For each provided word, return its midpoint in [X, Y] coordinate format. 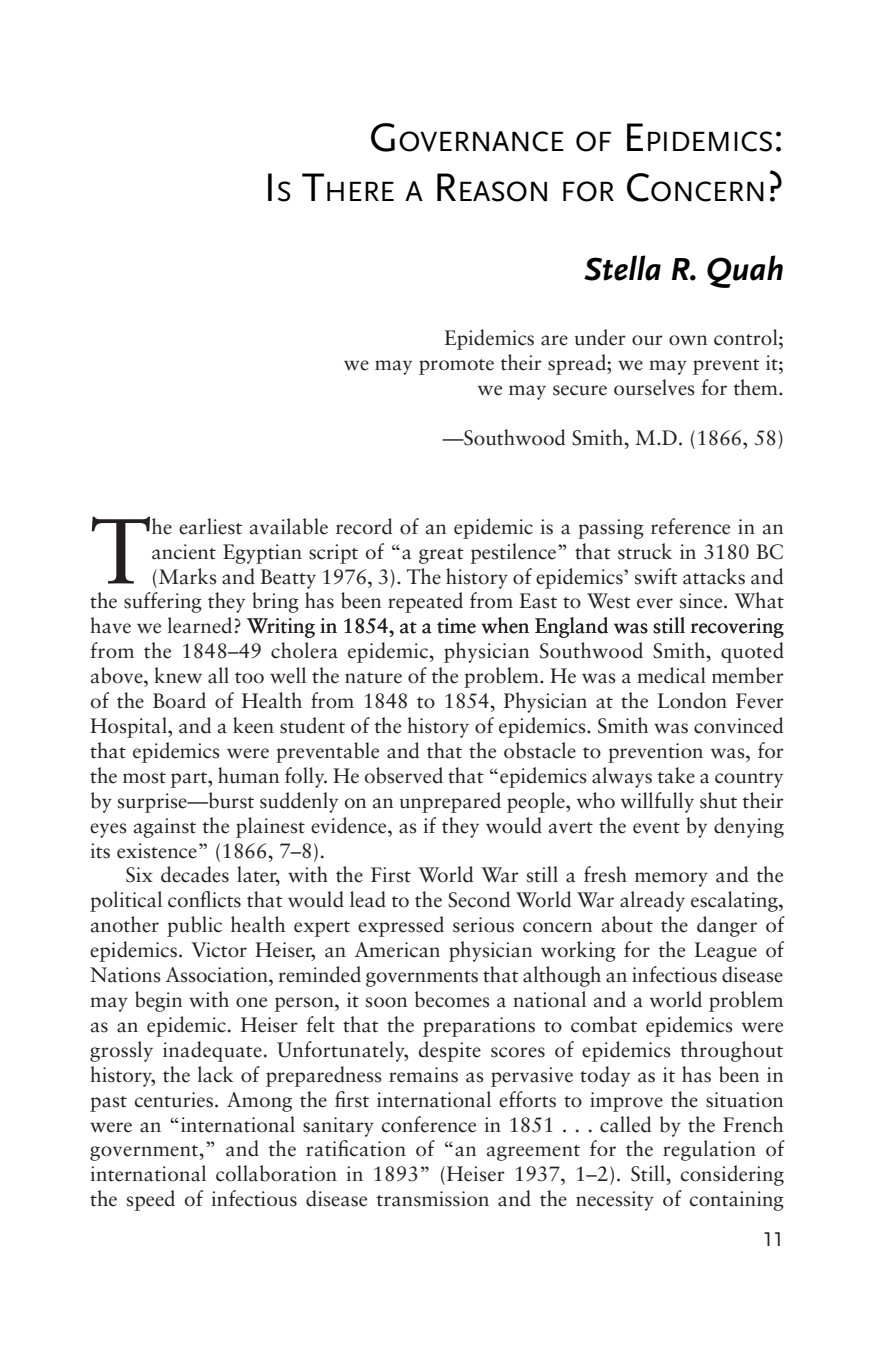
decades [195, 874]
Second [479, 899]
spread [578, 364]
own [688, 340]
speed [151, 1200]
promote [456, 367]
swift [656, 576]
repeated [425, 602]
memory [671, 879]
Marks [186, 576]
